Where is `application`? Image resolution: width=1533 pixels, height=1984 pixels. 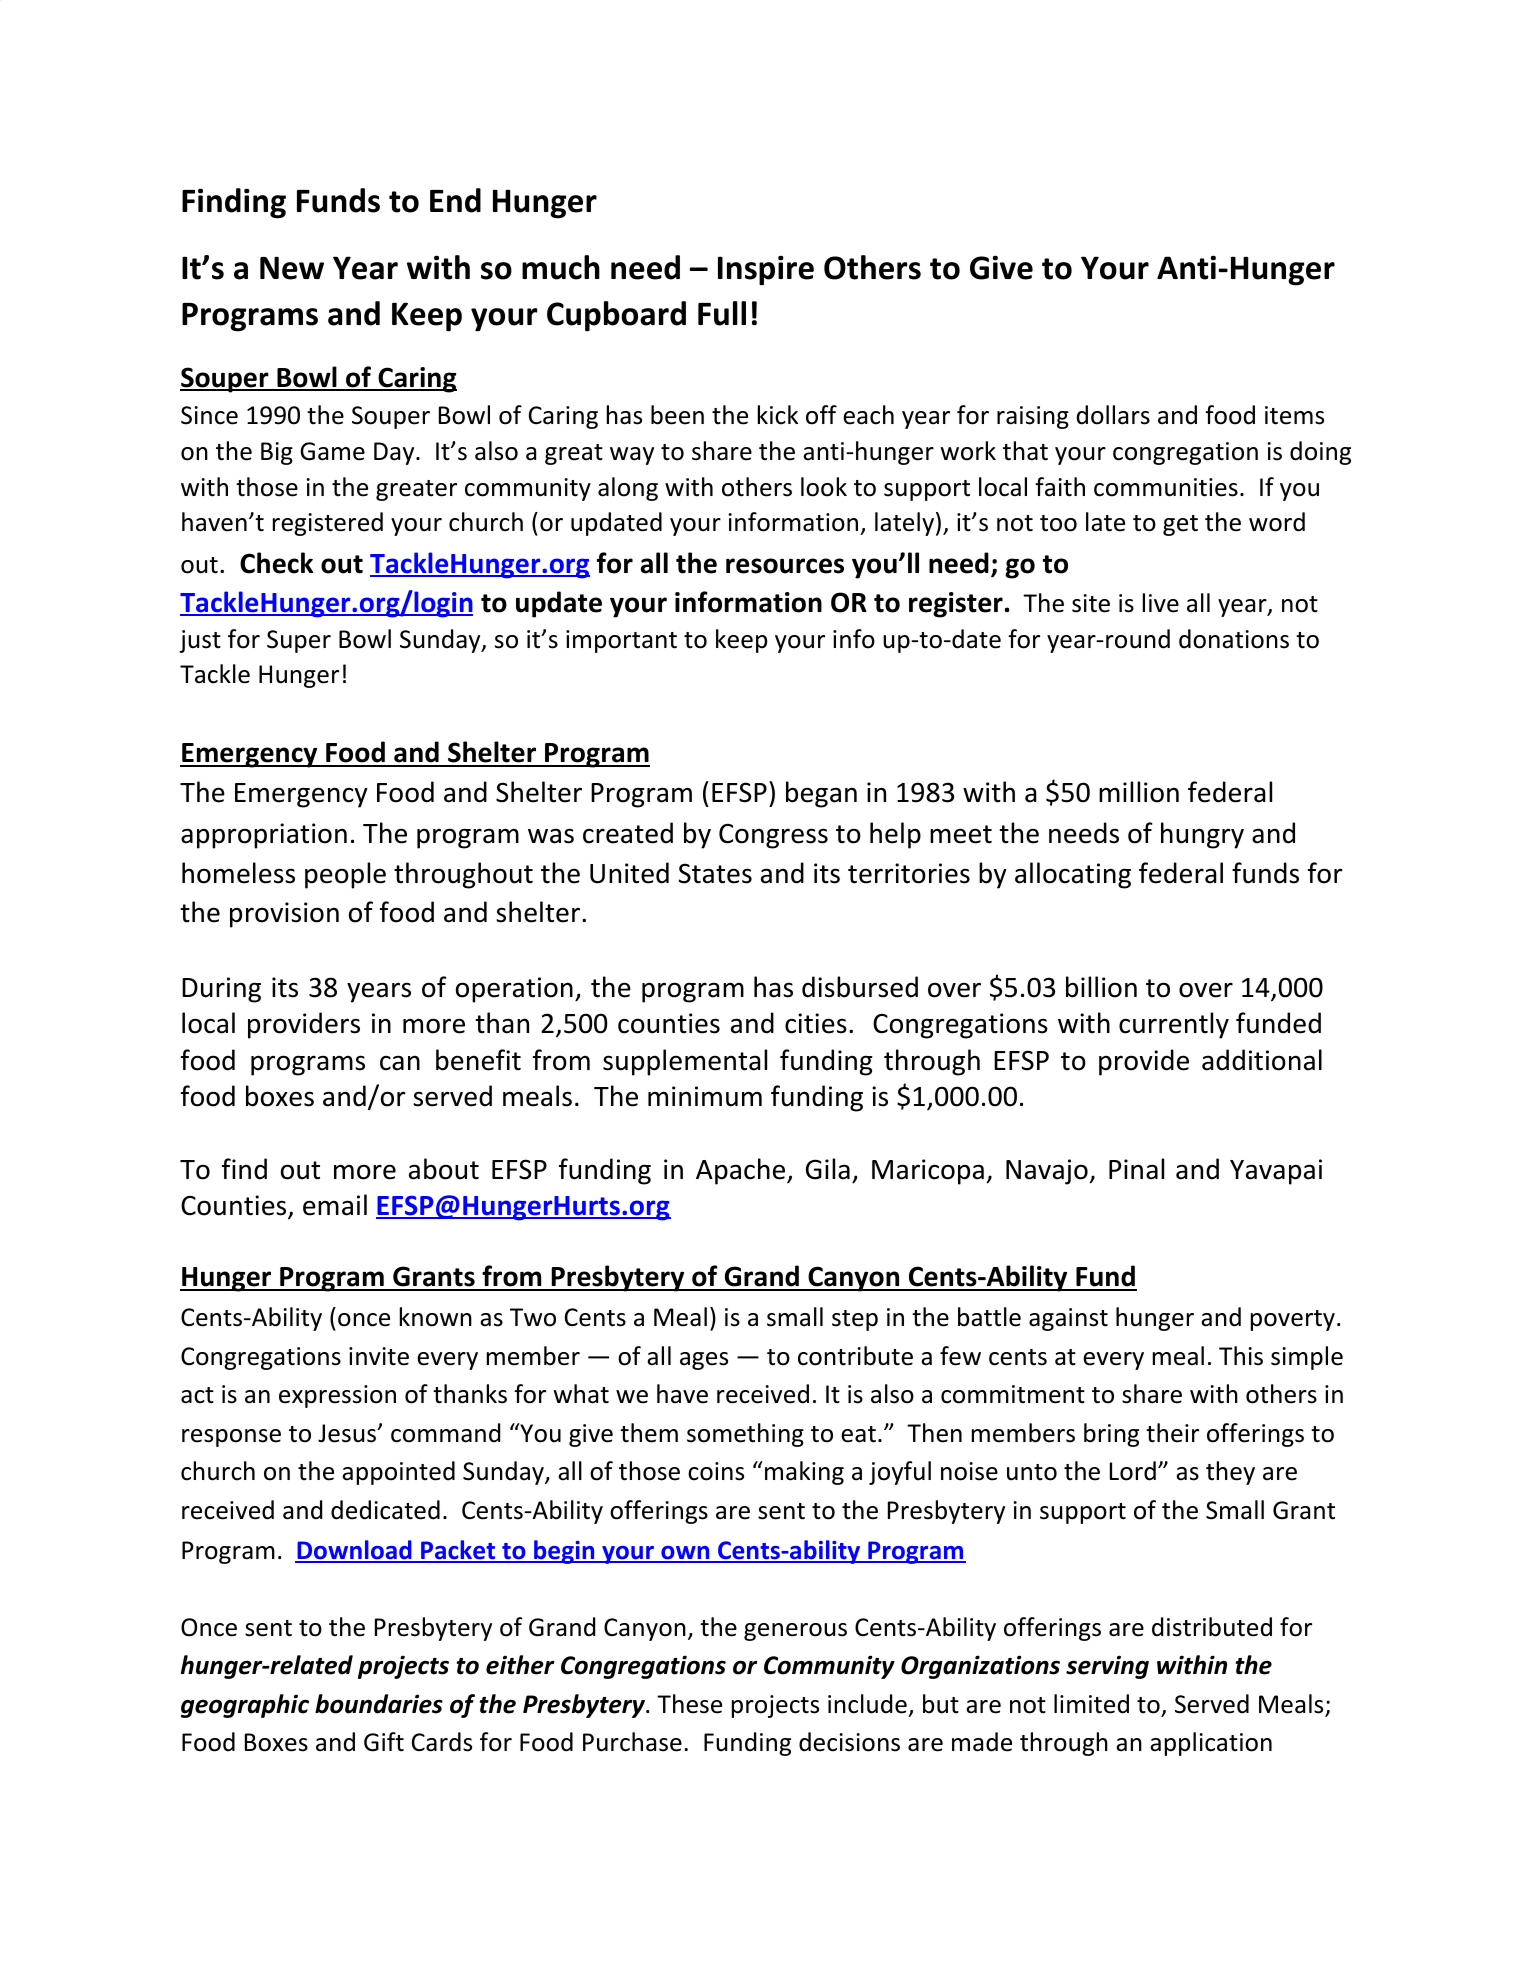 application is located at coordinates (1211, 1744).
